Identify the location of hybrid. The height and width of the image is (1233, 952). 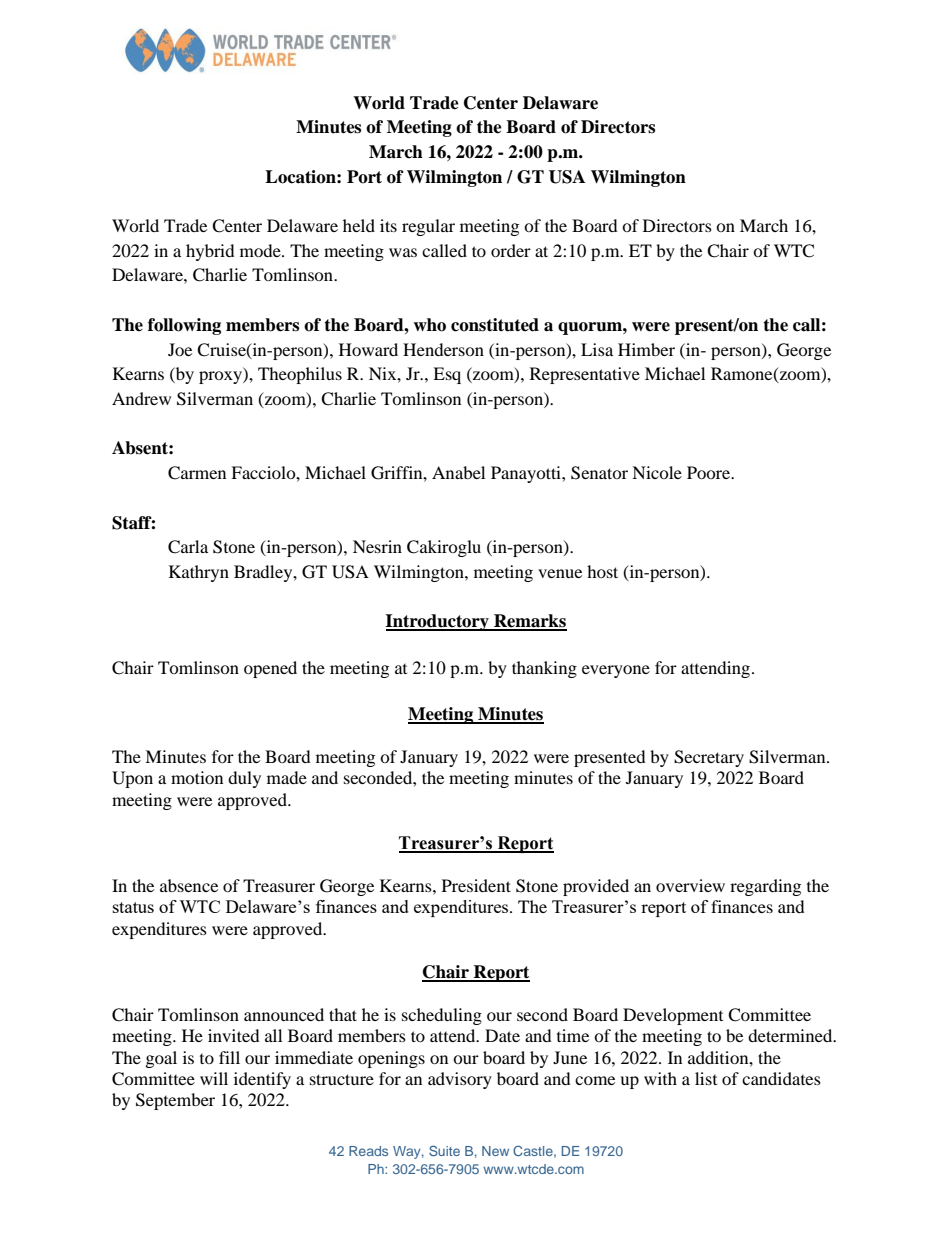
(210, 252).
